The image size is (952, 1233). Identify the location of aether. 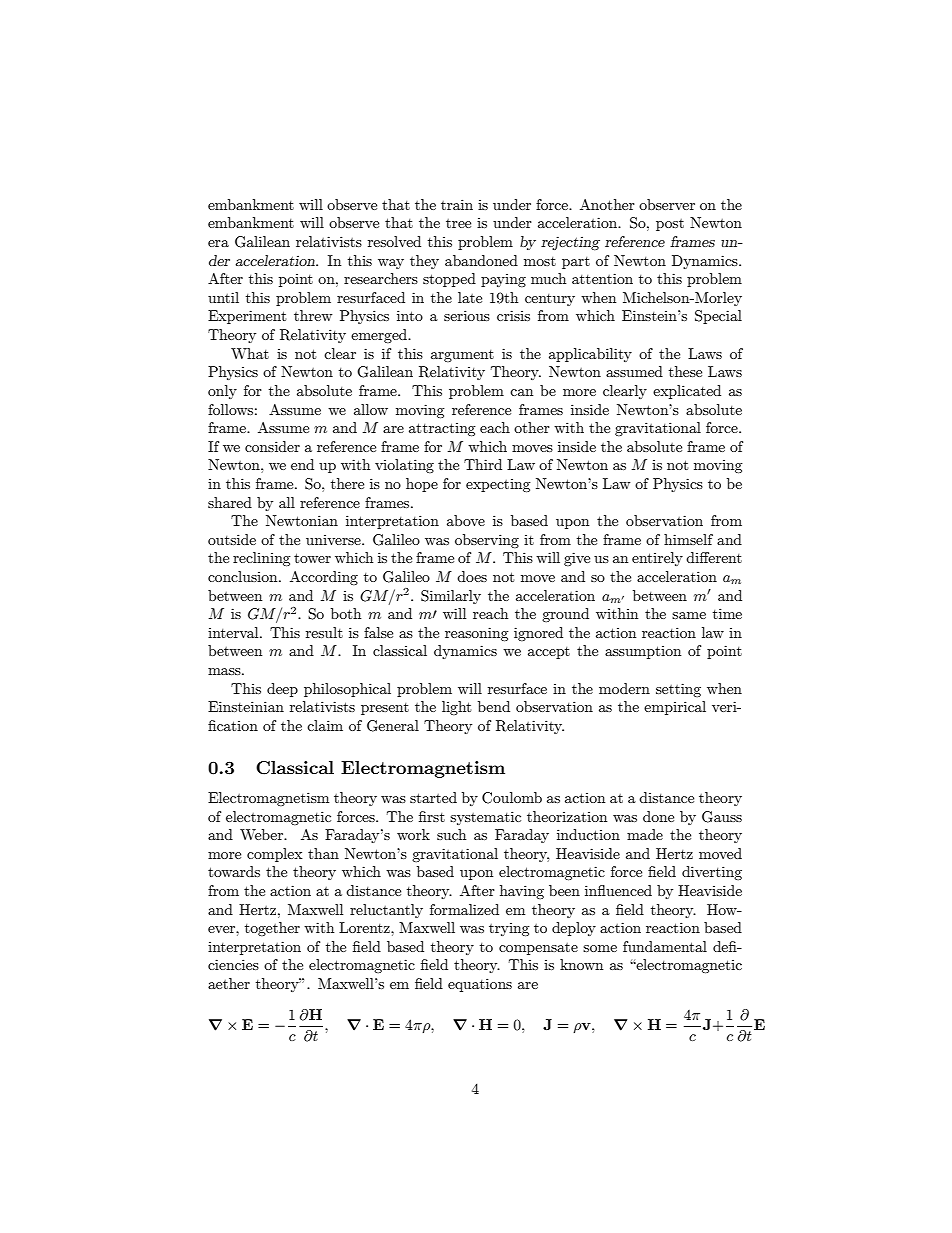
(229, 983).
